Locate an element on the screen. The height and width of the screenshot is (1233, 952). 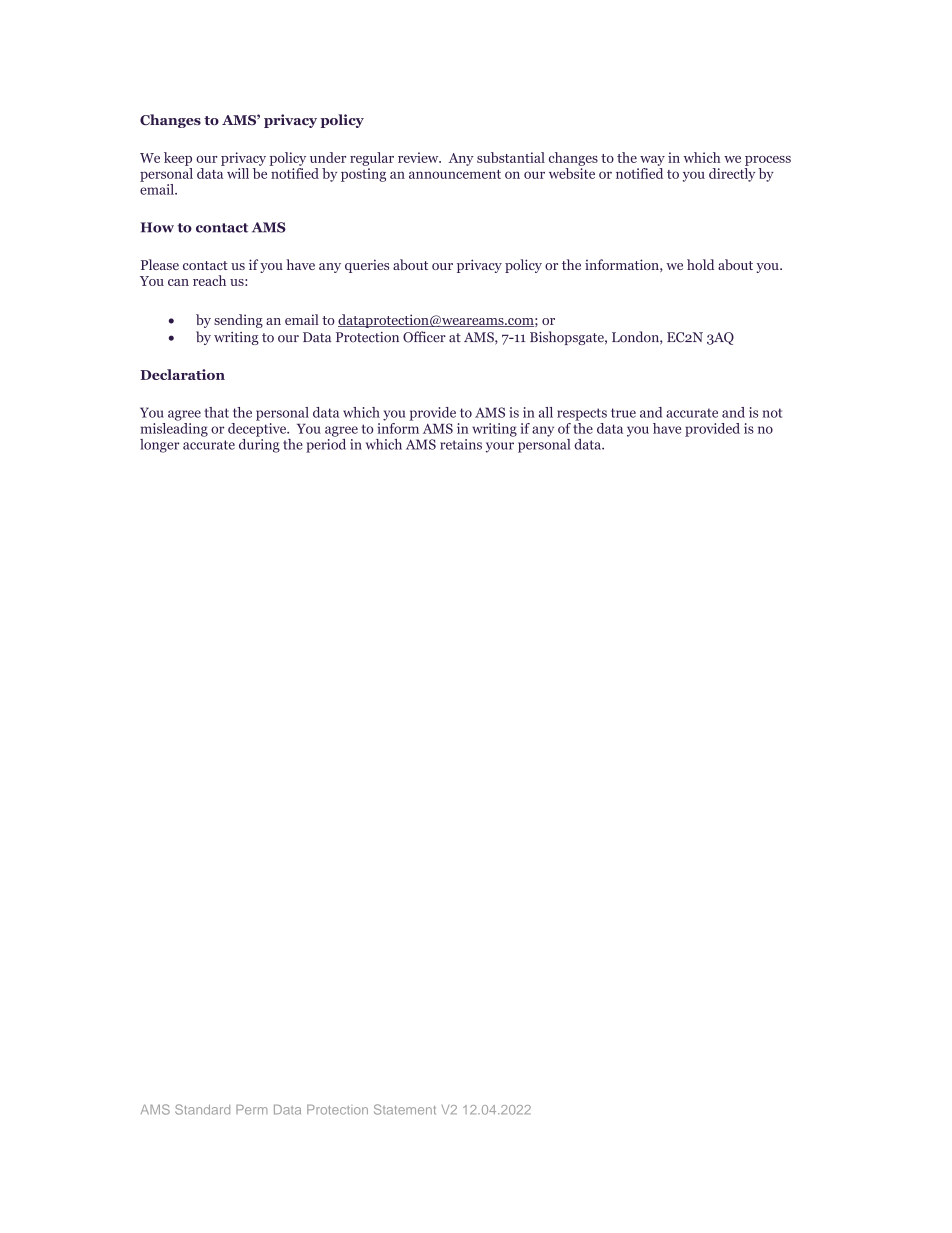
true is located at coordinates (623, 413).
